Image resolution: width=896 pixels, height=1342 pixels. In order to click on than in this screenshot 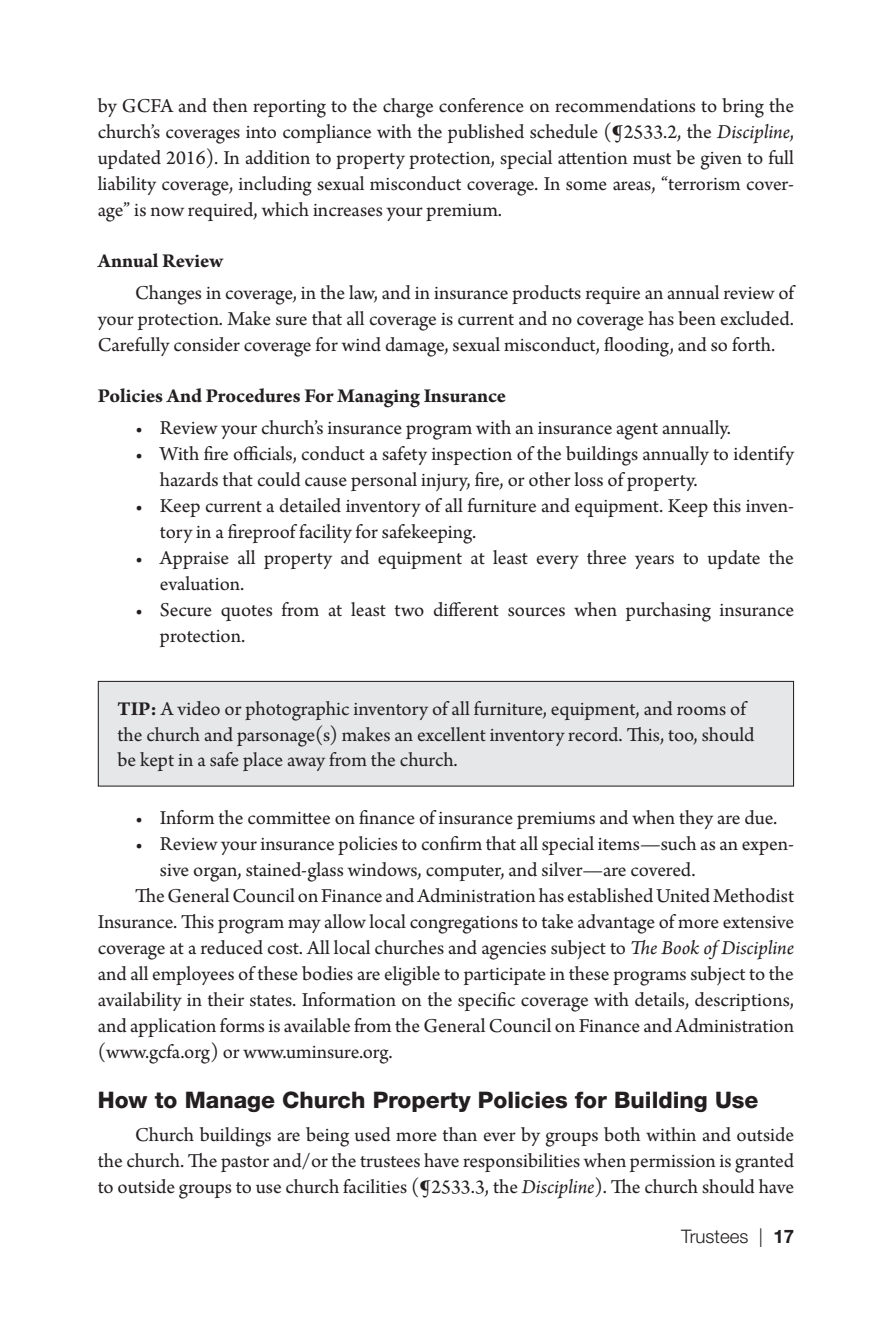, I will do `click(459, 1134)`.
